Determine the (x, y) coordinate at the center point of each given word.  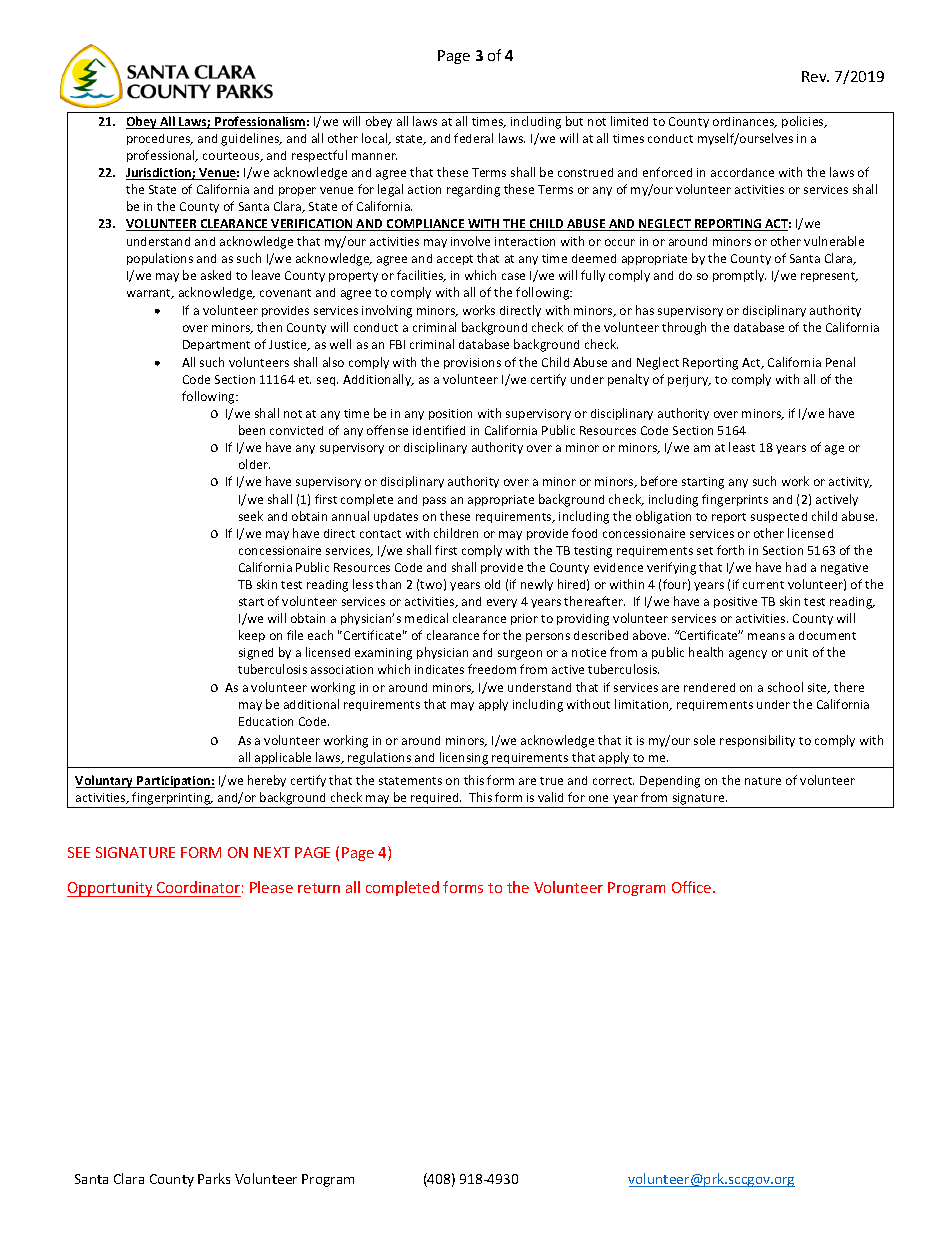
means (766, 636)
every (502, 603)
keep (252, 636)
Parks (214, 1178)
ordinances (745, 122)
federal (473, 138)
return (319, 888)
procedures (160, 139)
